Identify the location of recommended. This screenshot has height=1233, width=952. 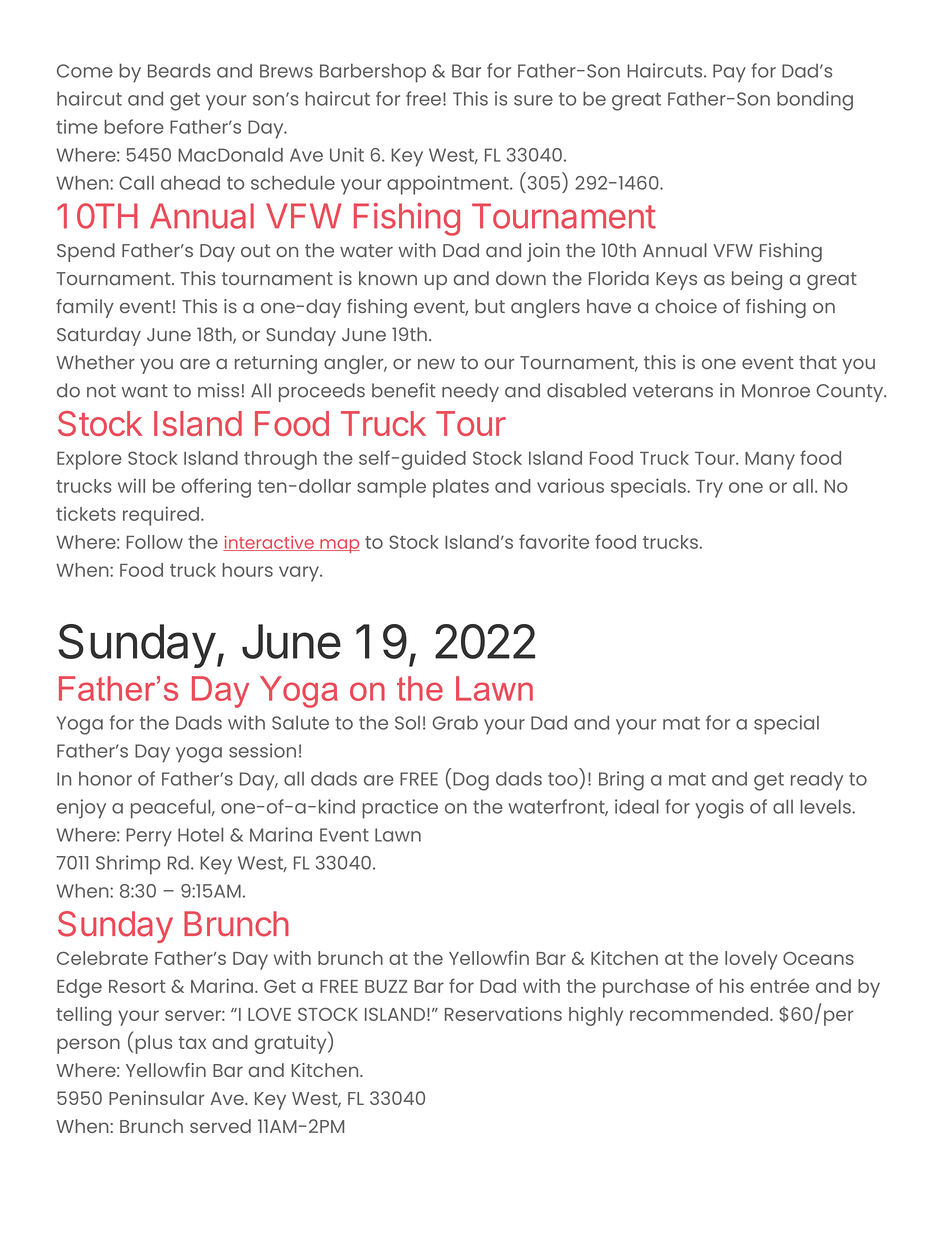
(699, 1014).
